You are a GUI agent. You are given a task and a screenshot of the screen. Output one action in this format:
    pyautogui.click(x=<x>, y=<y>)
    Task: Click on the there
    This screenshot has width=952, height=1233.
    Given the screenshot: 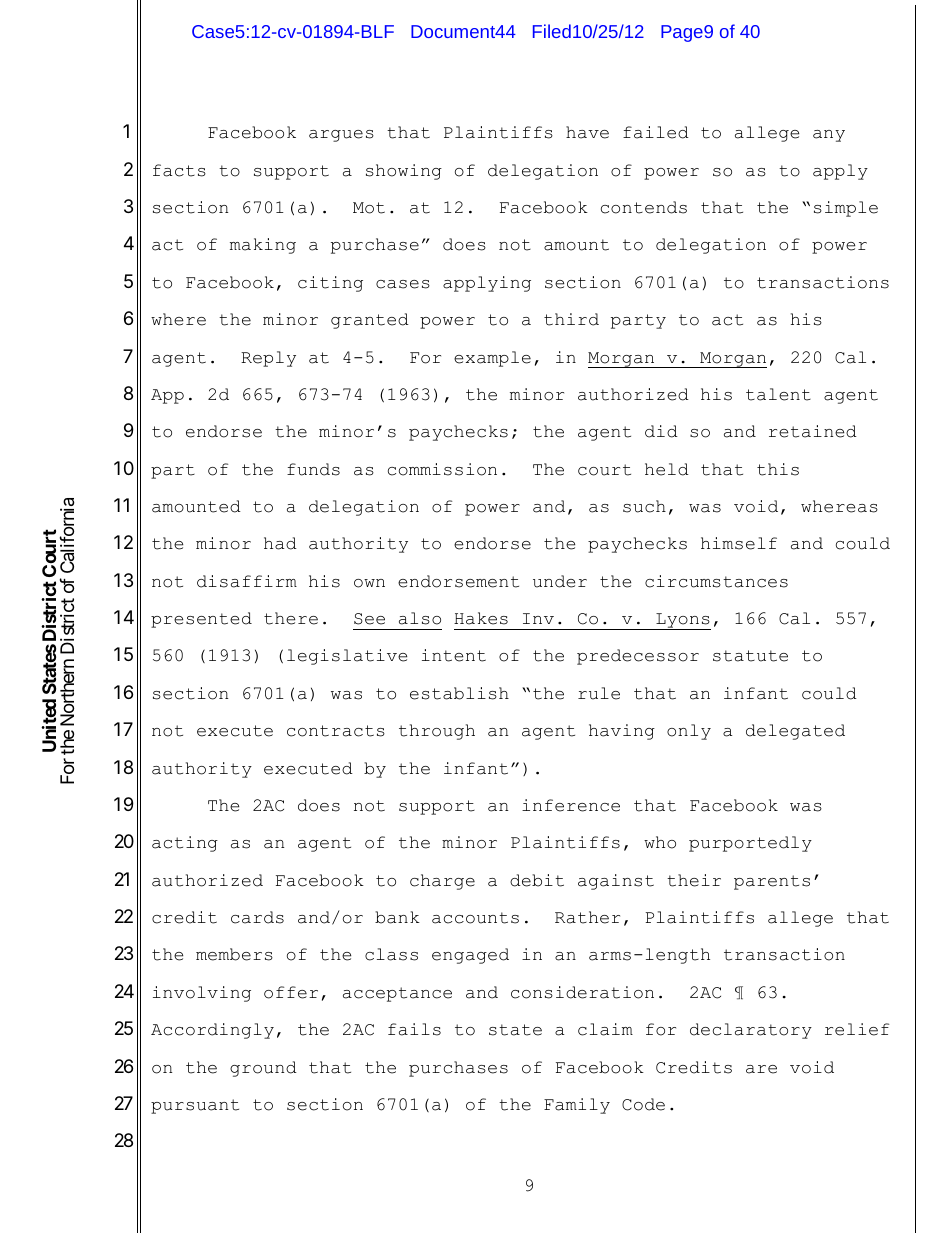 What is the action you would take?
    pyautogui.click(x=291, y=618)
